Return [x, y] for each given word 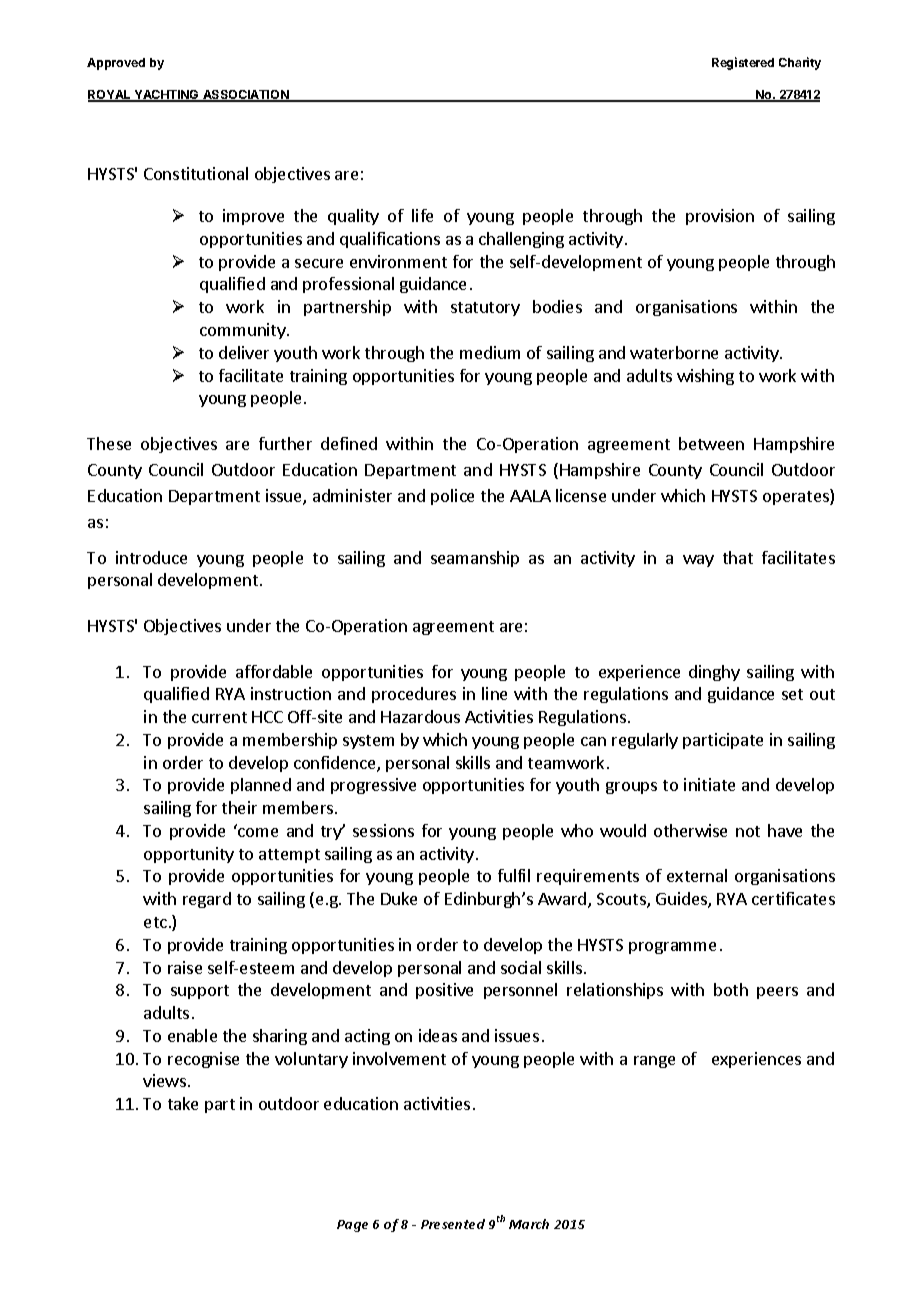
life [422, 215]
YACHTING [166, 96]
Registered [743, 63]
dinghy [714, 673]
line [494, 693]
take [183, 1103]
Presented [453, 1224]
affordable [274, 671]
